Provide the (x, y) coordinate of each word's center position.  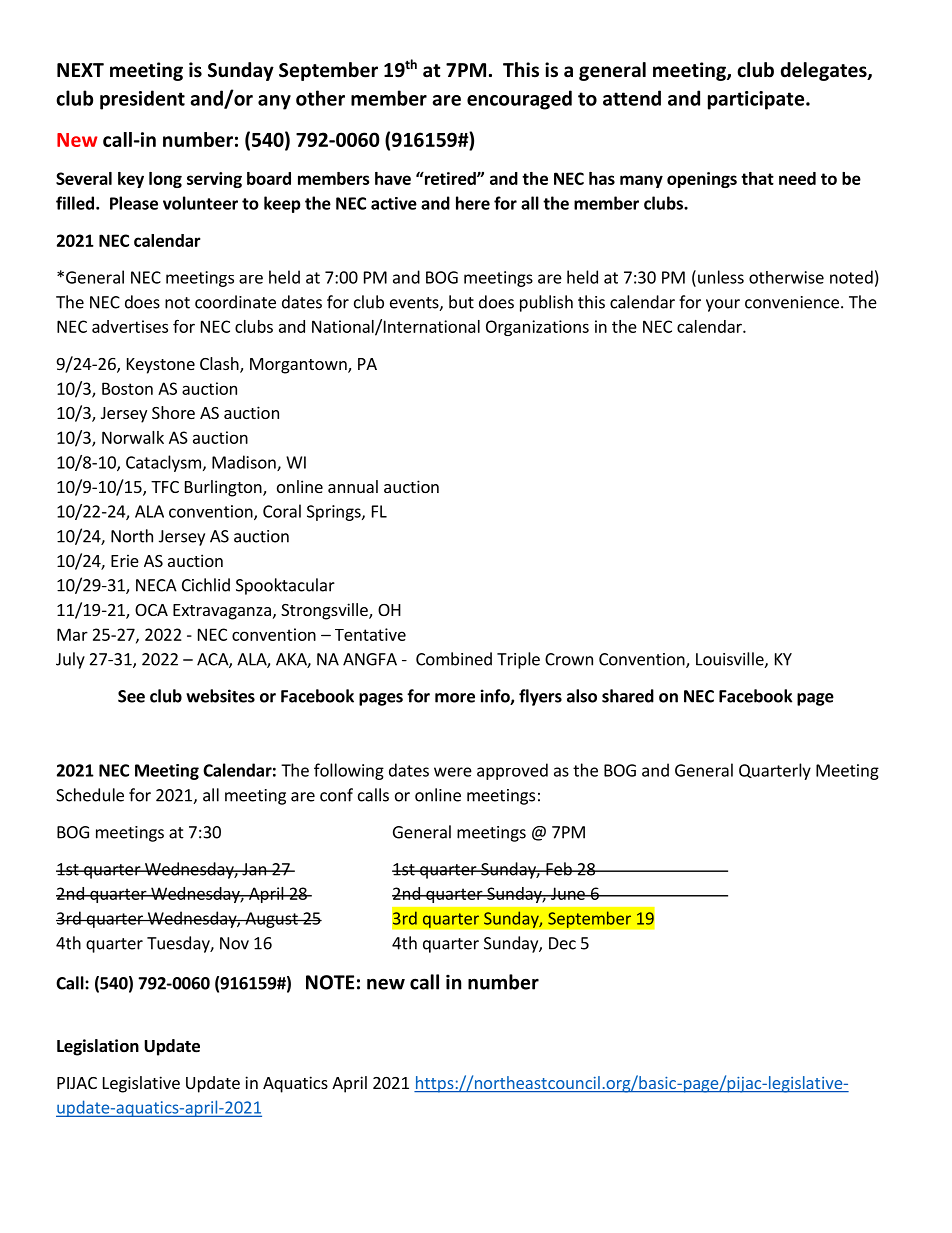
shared (628, 696)
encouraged (519, 100)
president (142, 100)
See (131, 696)
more (455, 698)
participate (757, 100)
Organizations (537, 328)
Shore (173, 412)
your (723, 305)
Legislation (98, 1047)
